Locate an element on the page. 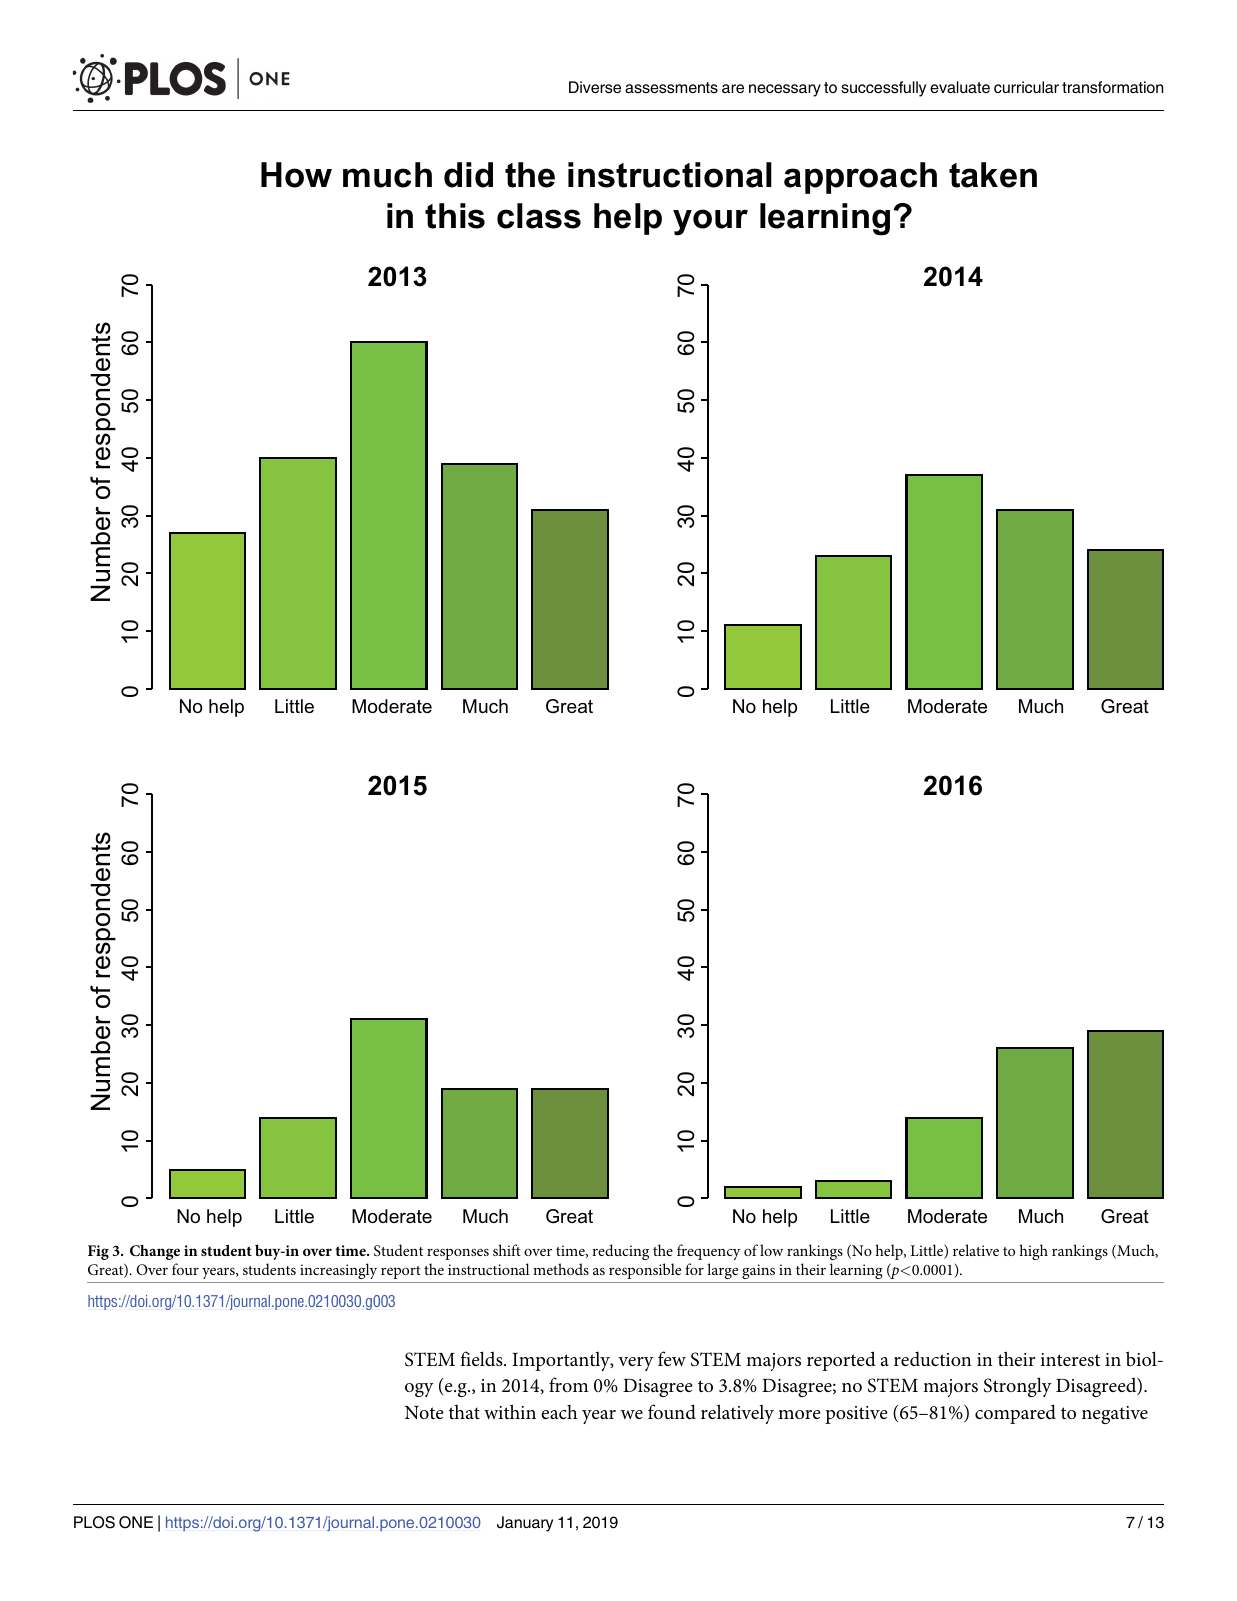  Diverse is located at coordinates (595, 87).
